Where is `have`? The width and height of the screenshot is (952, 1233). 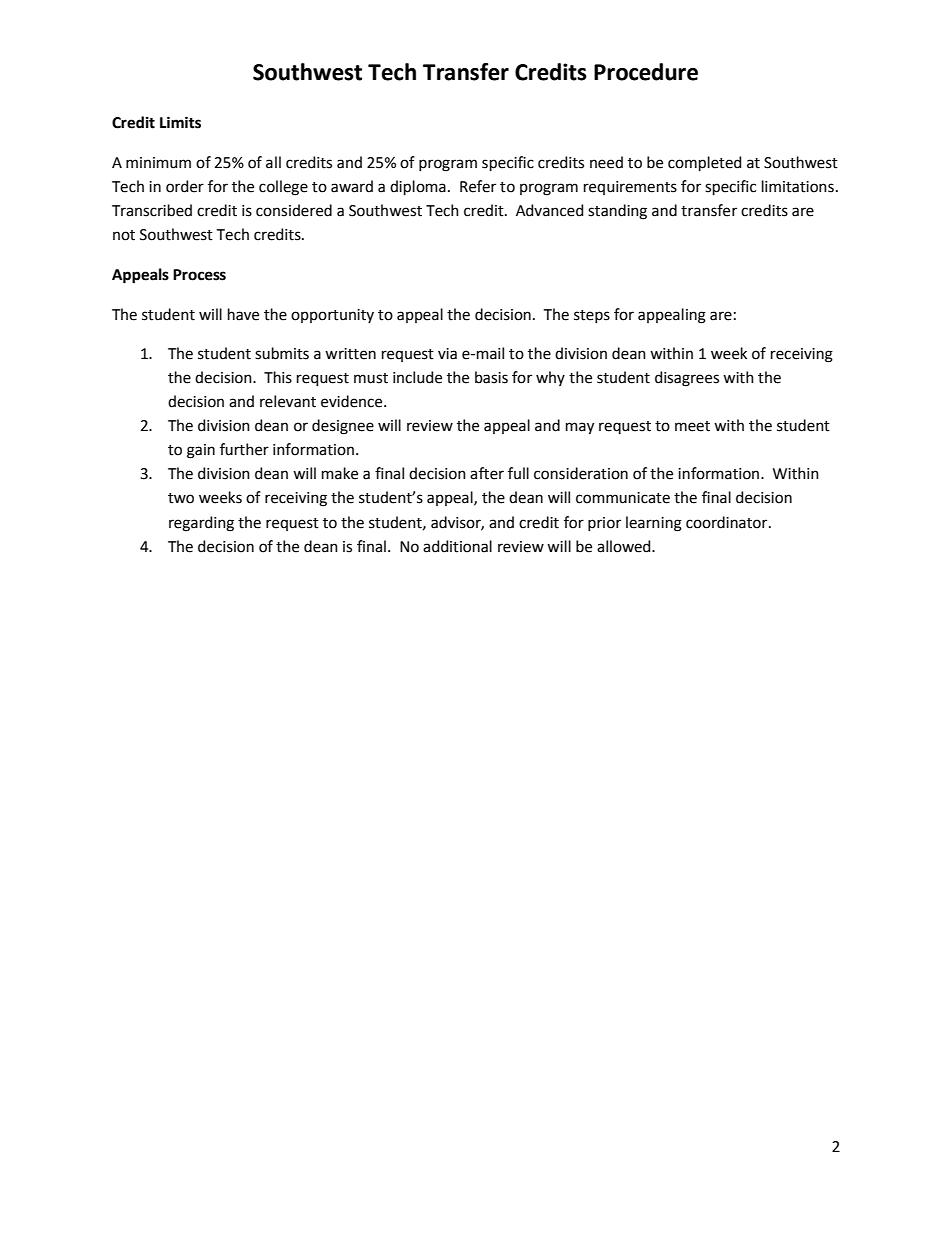
have is located at coordinates (243, 314).
